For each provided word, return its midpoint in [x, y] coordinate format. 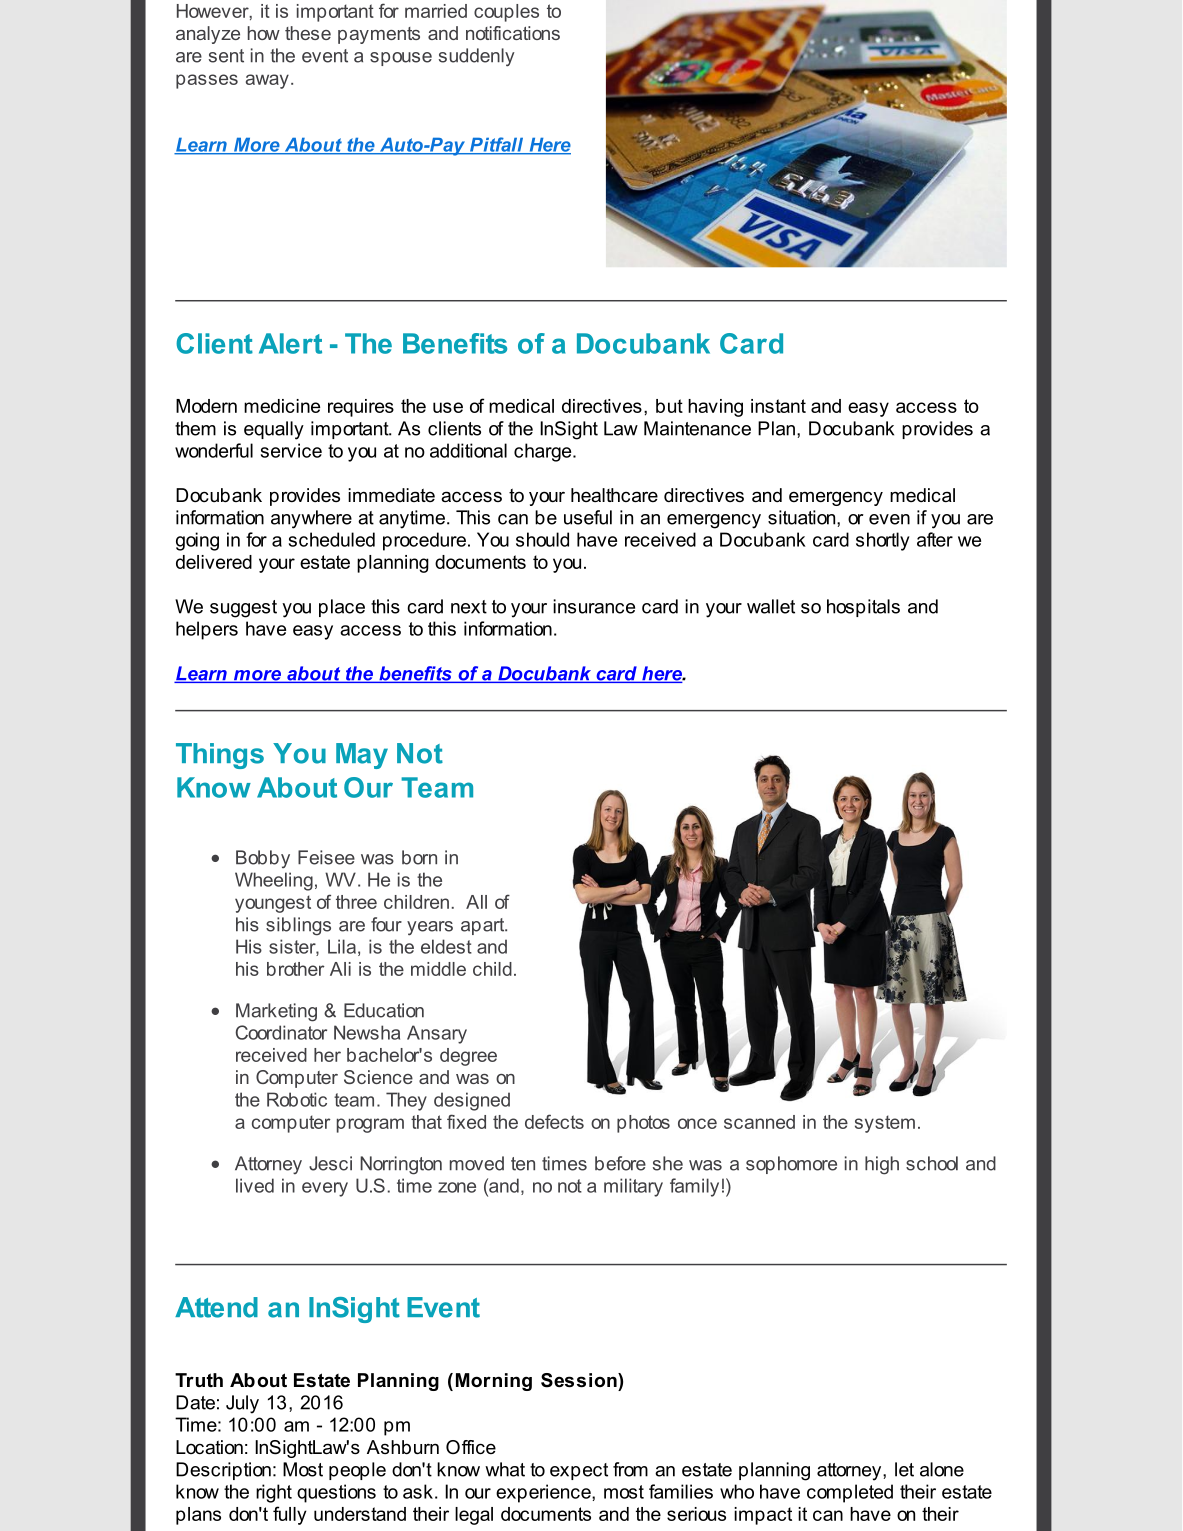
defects [554, 1121]
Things [220, 756]
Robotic [297, 1099]
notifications [513, 33]
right [274, 1493]
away [267, 81]
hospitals [863, 608]
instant [778, 406]
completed [850, 1493]
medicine [282, 406]
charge [544, 452]
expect [579, 1471]
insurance [594, 606]
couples [506, 13]
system [885, 1124]
